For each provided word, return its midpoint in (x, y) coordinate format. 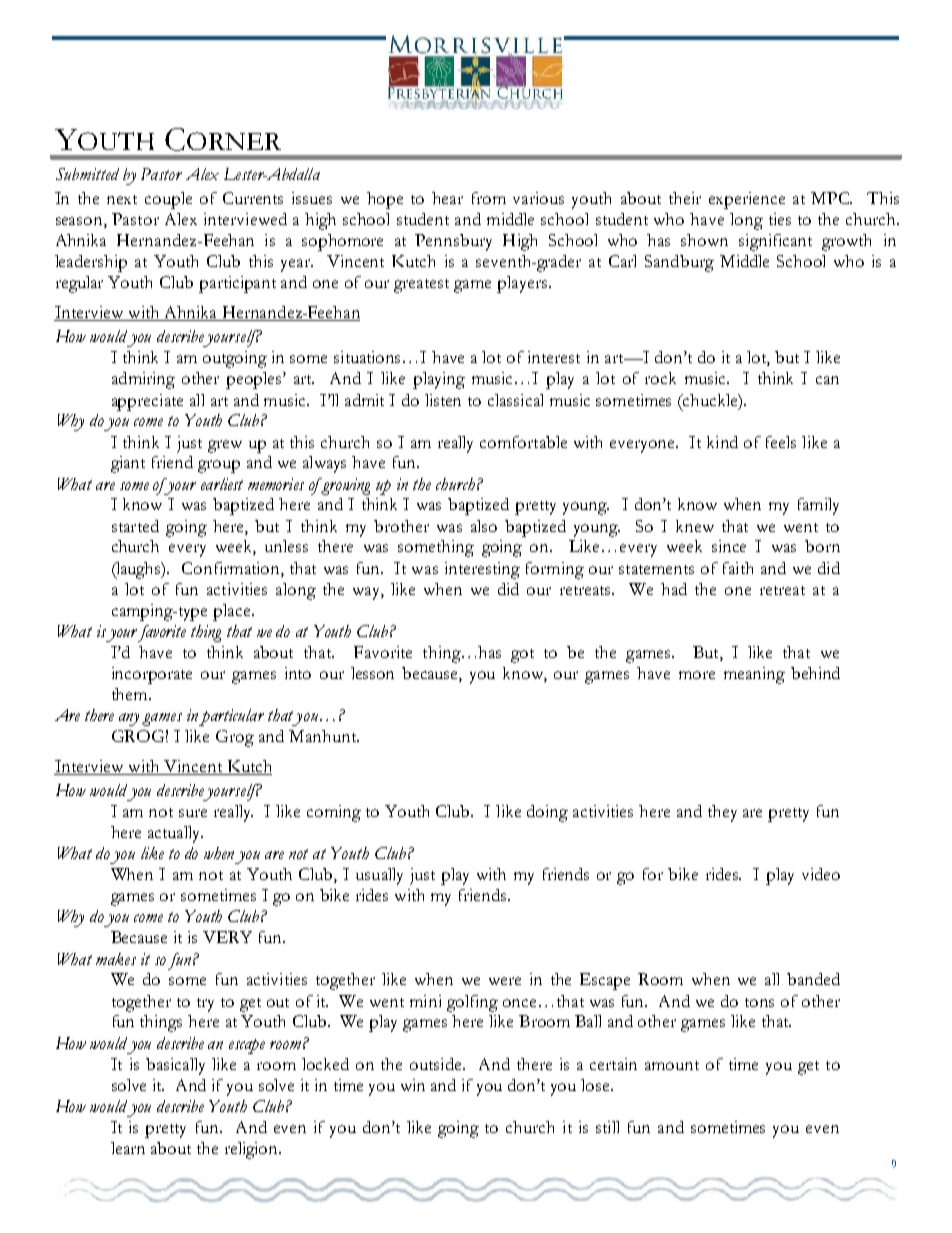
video (821, 874)
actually (175, 834)
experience (747, 200)
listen (443, 400)
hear (447, 198)
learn (128, 1148)
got (522, 656)
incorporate (152, 675)
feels (781, 442)
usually (379, 876)
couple (168, 200)
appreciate (147, 402)
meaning (754, 675)
